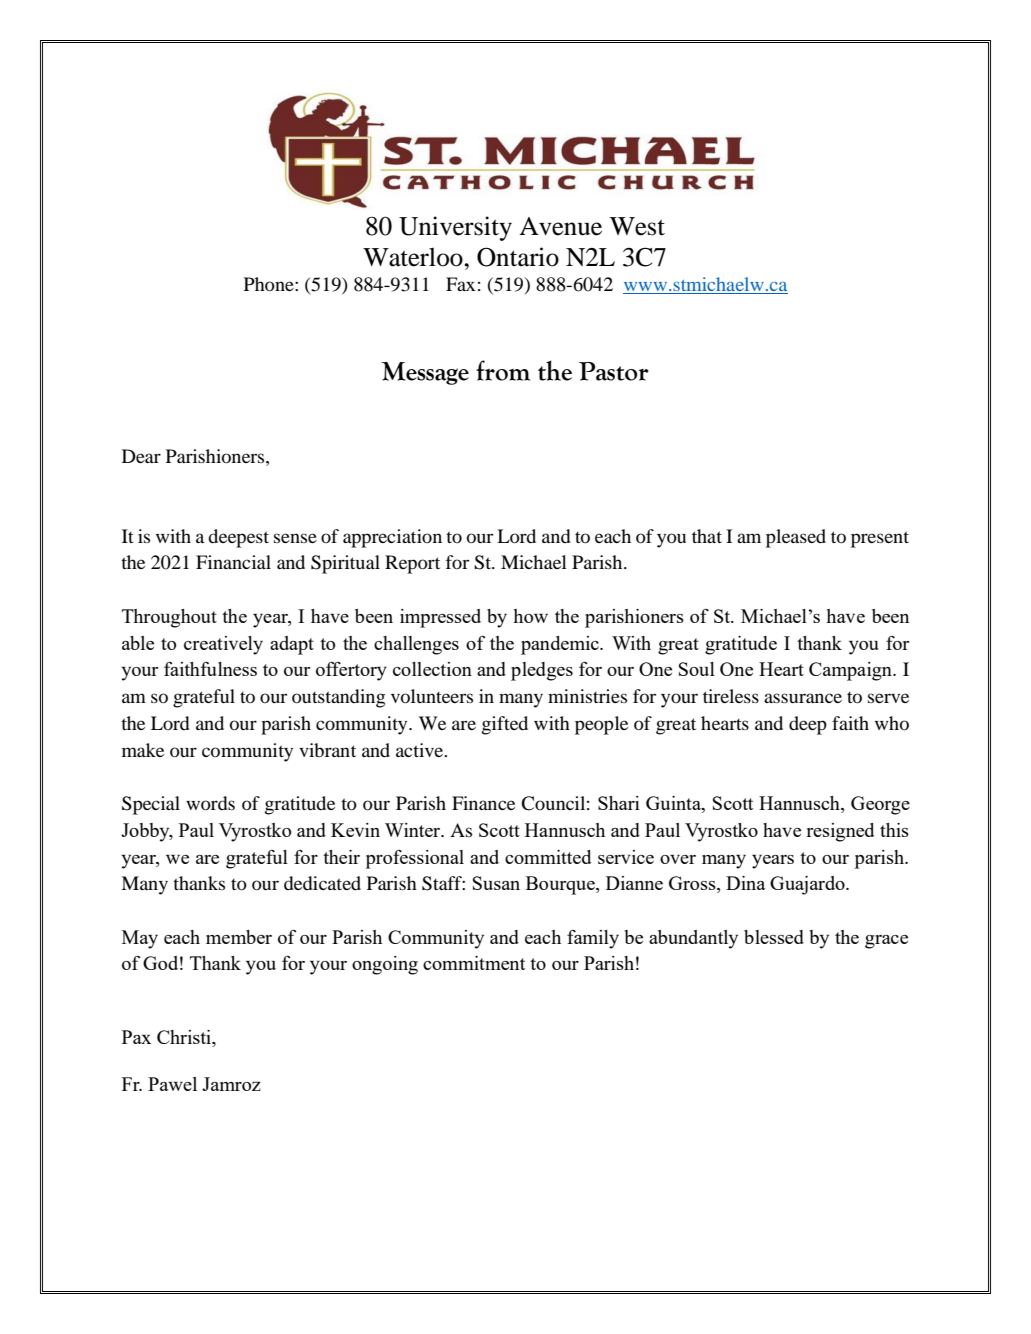 This document has width=1031, height=1334. What do you see at coordinates (542, 671) in the document?
I see `pledges` at bounding box center [542, 671].
